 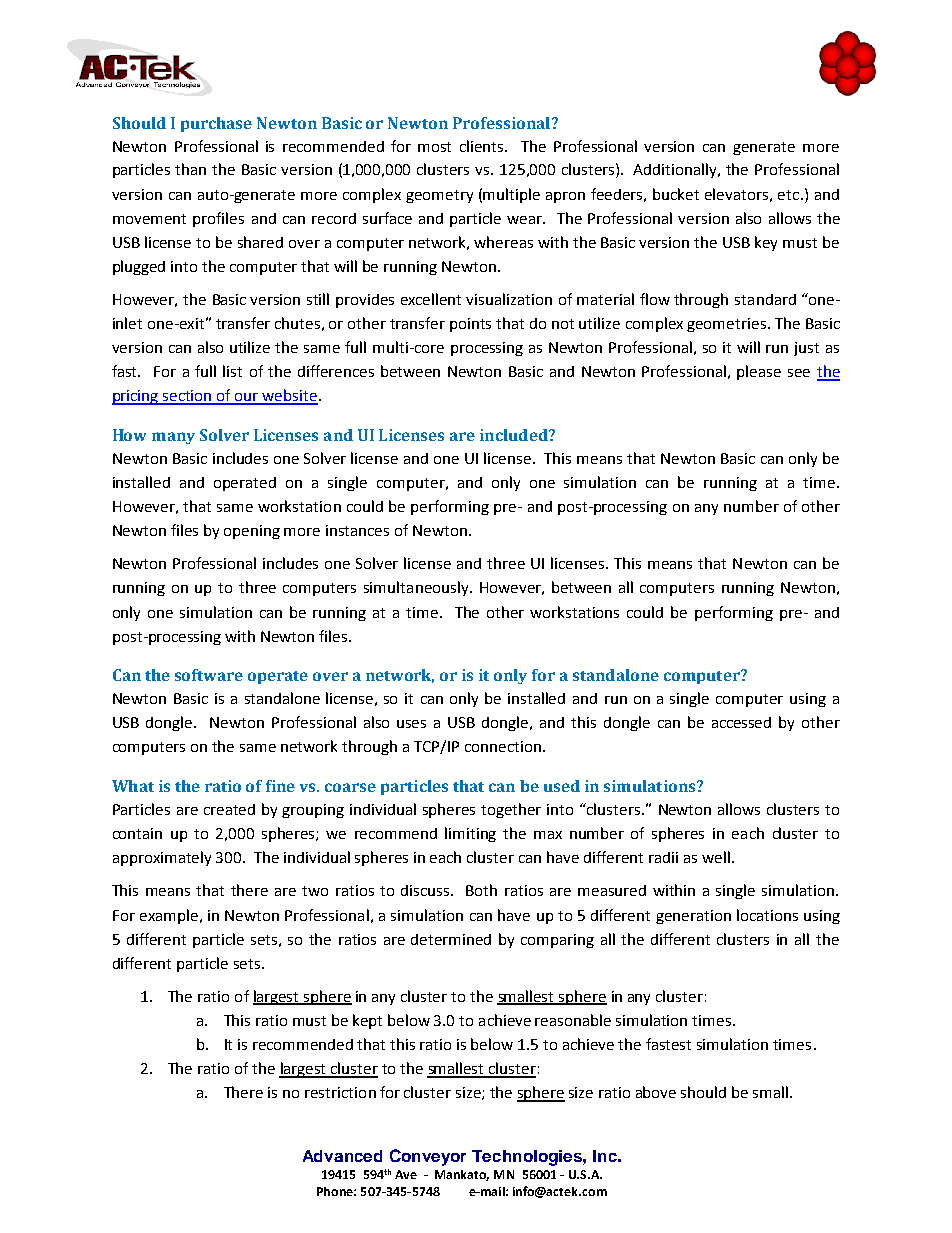 What do you see at coordinates (417, 588) in the screenshot?
I see `simultaneously` at bounding box center [417, 588].
